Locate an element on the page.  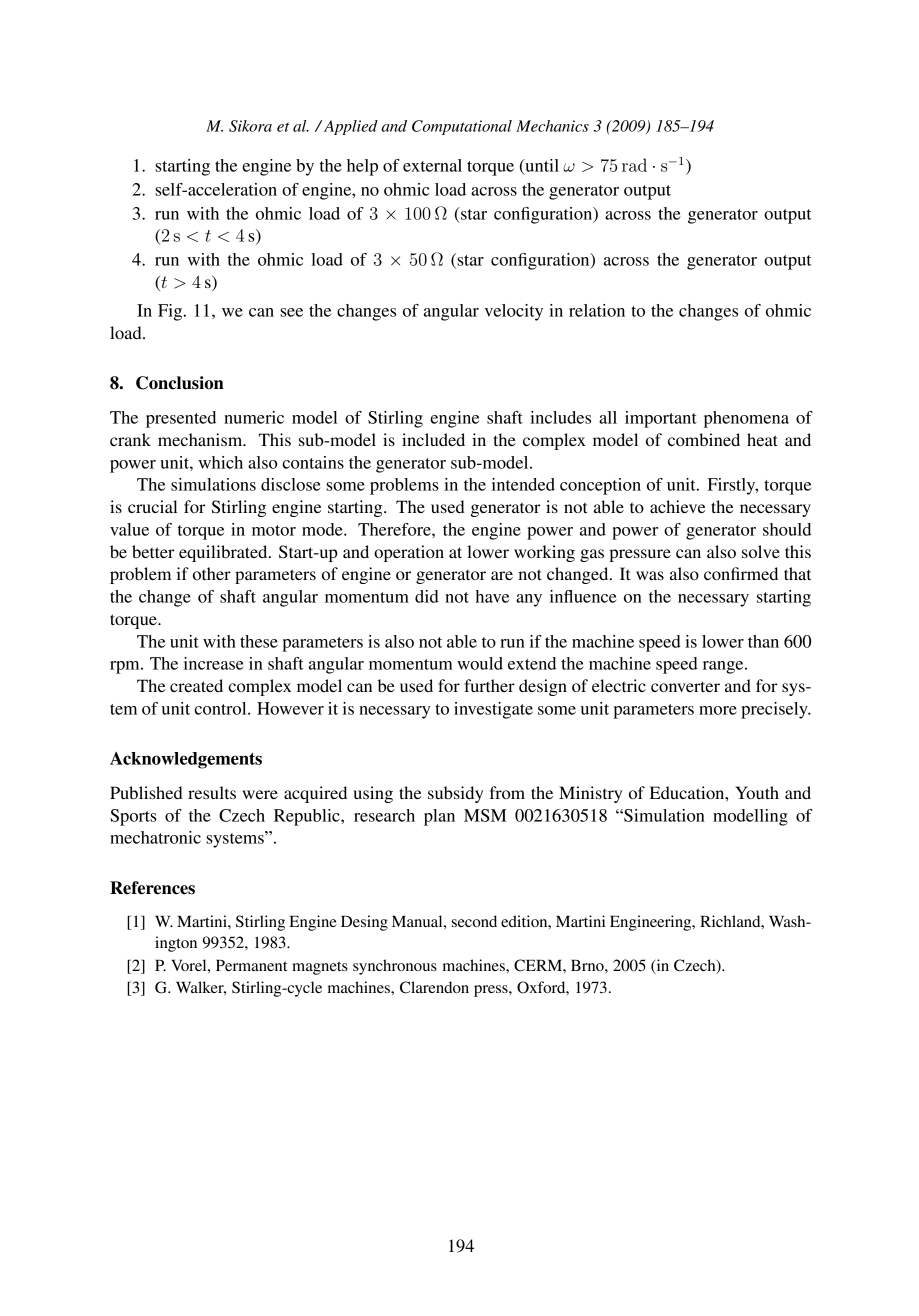
phenomena is located at coordinates (746, 419).
